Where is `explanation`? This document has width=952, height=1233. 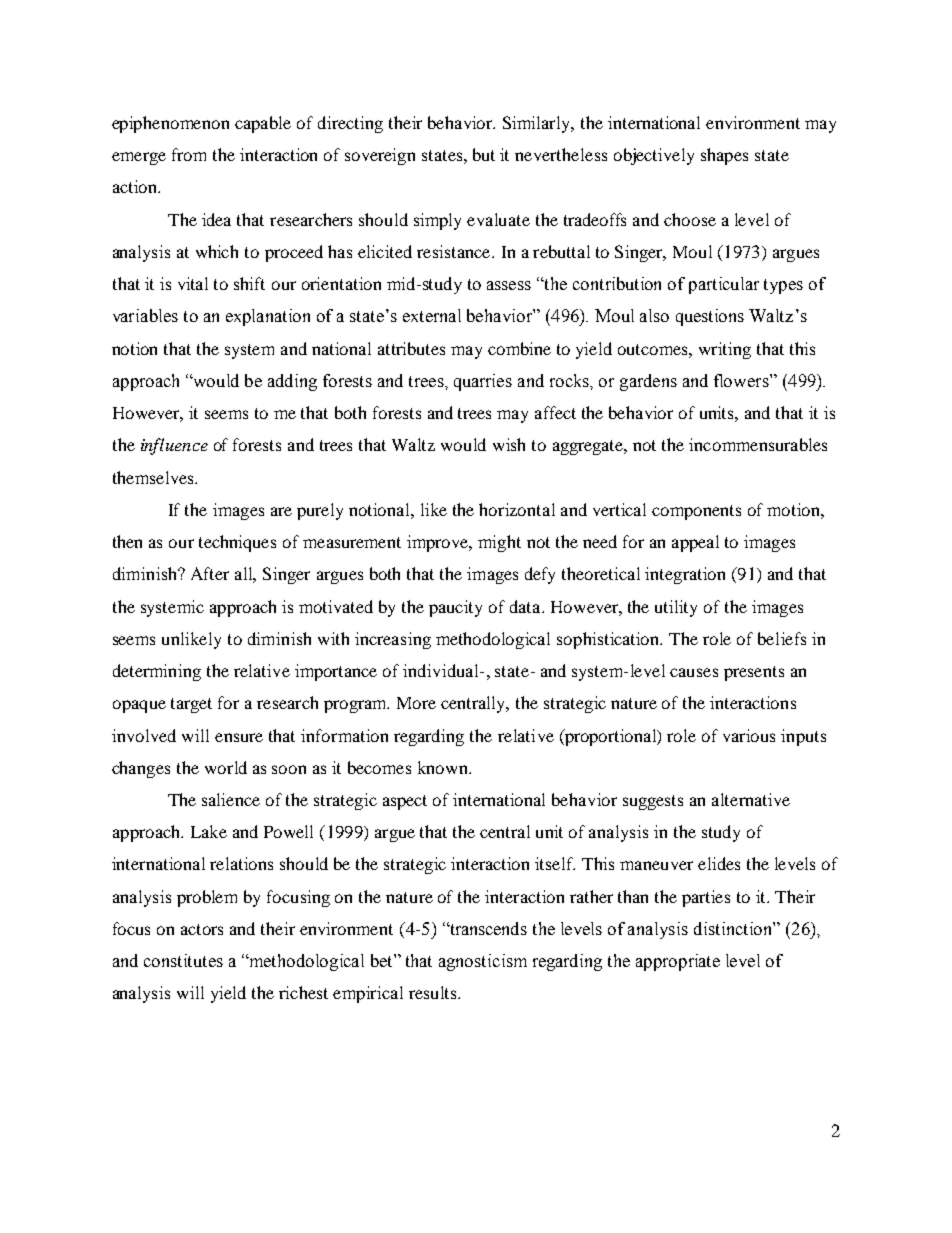 explanation is located at coordinates (268, 317).
